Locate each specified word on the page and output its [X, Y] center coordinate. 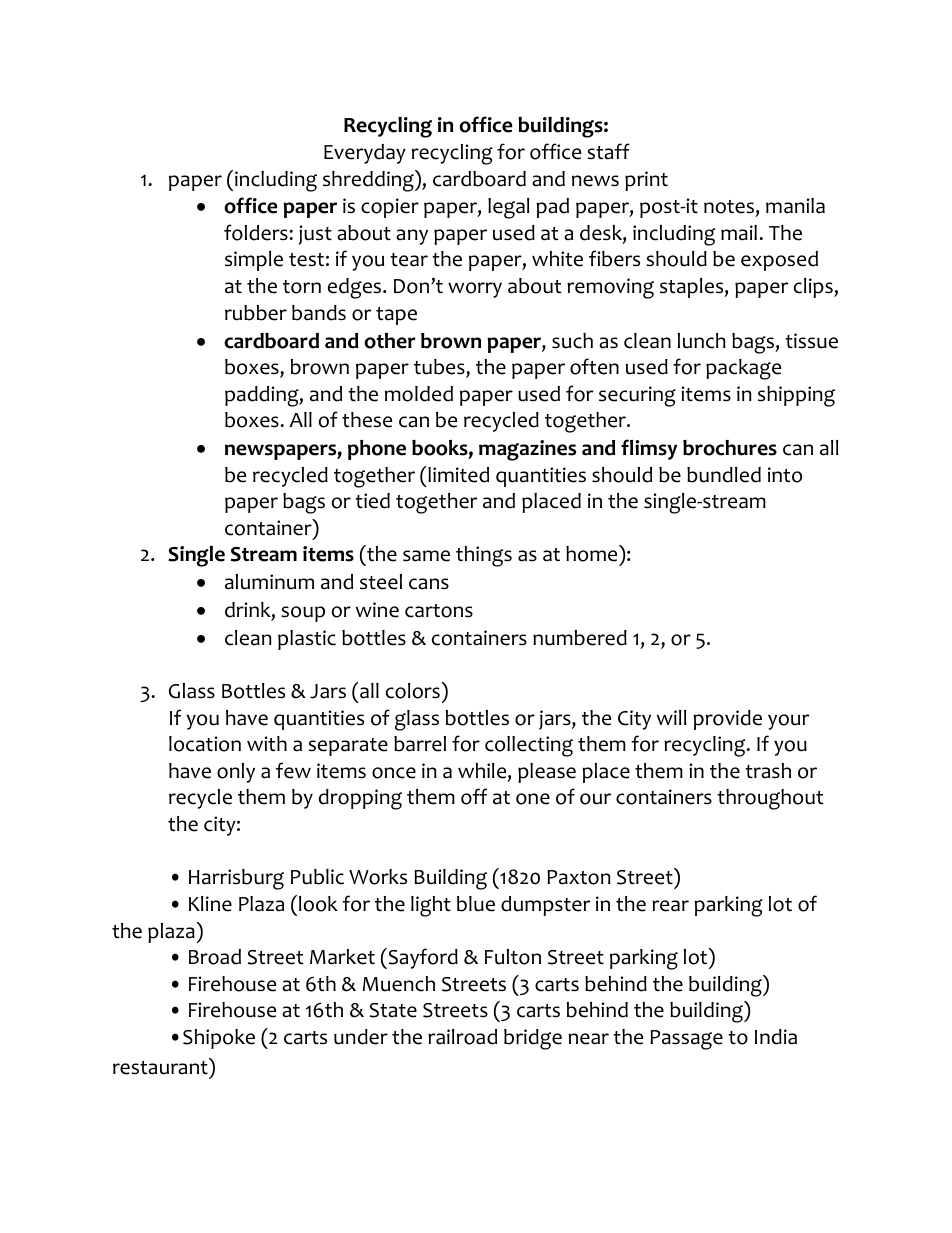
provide [727, 720]
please [547, 773]
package [743, 369]
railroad [462, 1037]
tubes [440, 368]
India [776, 1037]
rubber [256, 313]
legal [508, 208]
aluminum [269, 582]
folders [256, 232]
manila [795, 206]
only [236, 773]
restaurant [161, 1068]
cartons [439, 611]
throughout [770, 799]
